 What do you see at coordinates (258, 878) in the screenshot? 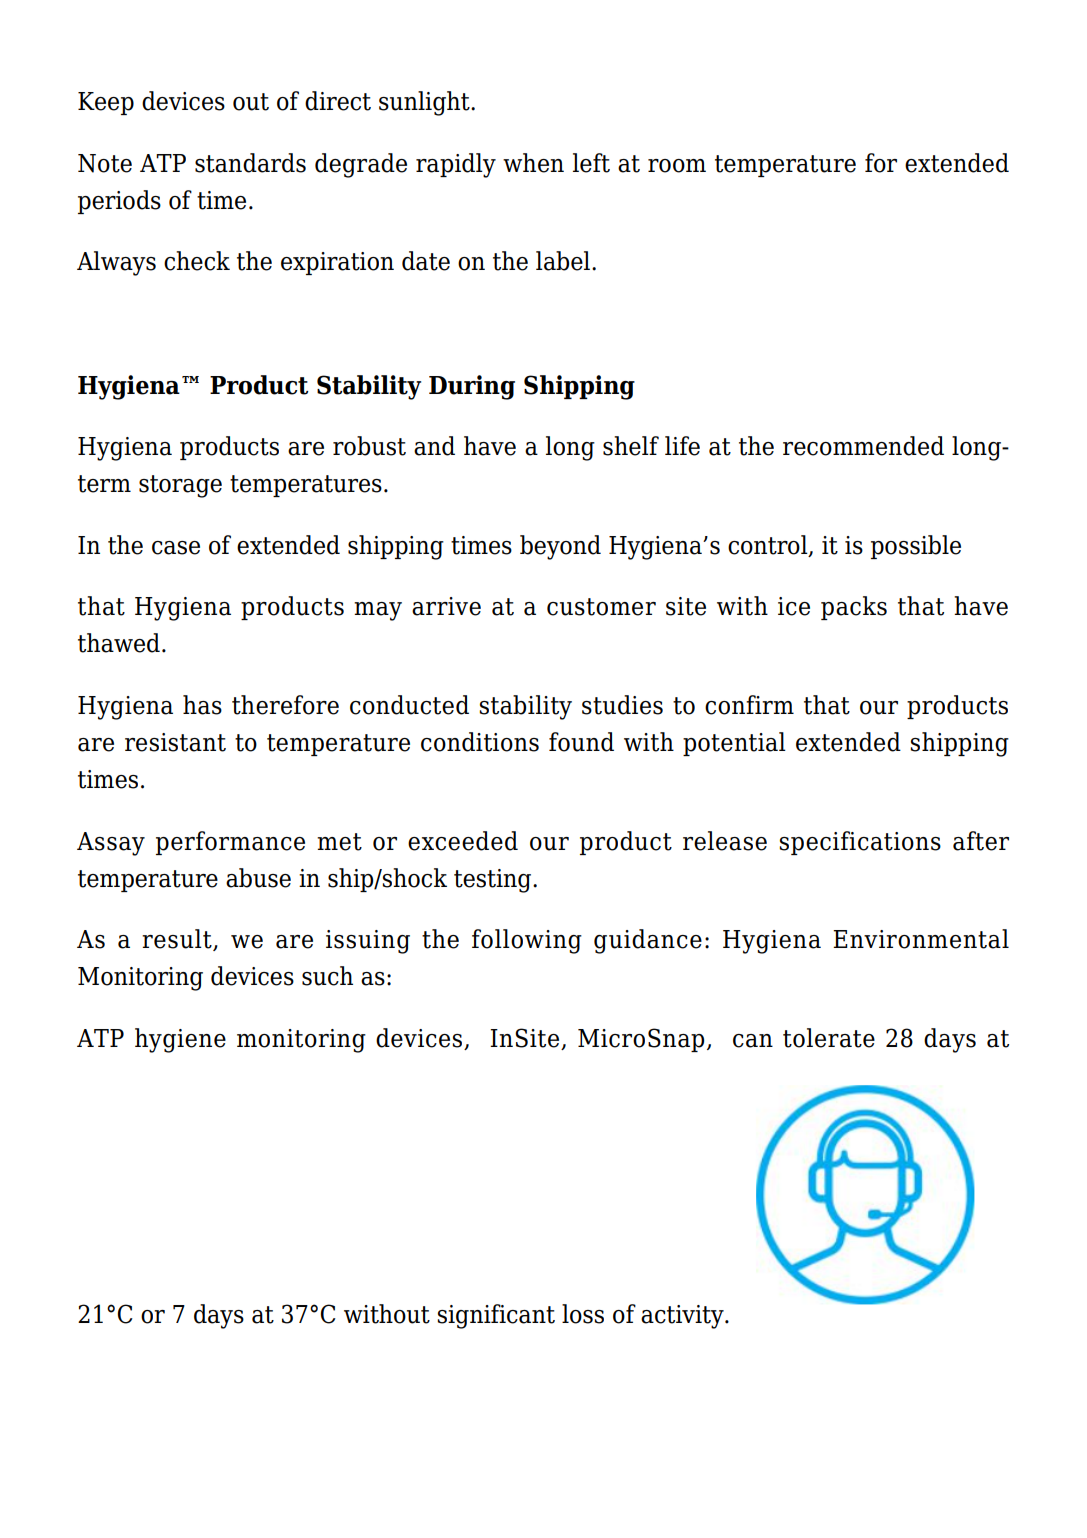
I see `abuse` at bounding box center [258, 878].
